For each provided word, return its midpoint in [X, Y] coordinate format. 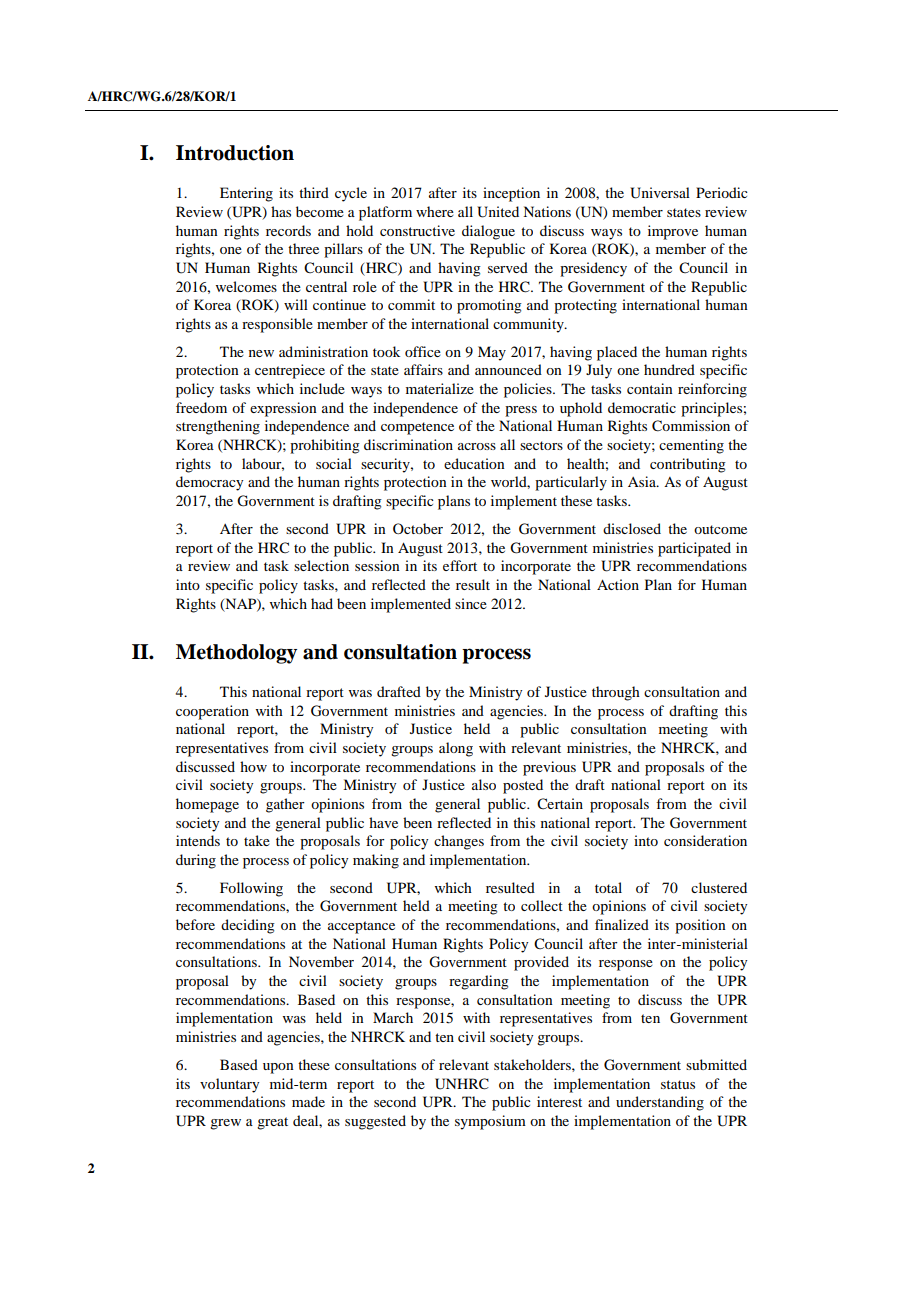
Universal [660, 193]
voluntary [229, 1085]
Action [618, 584]
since [471, 603]
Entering [246, 194]
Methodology [236, 654]
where [435, 211]
